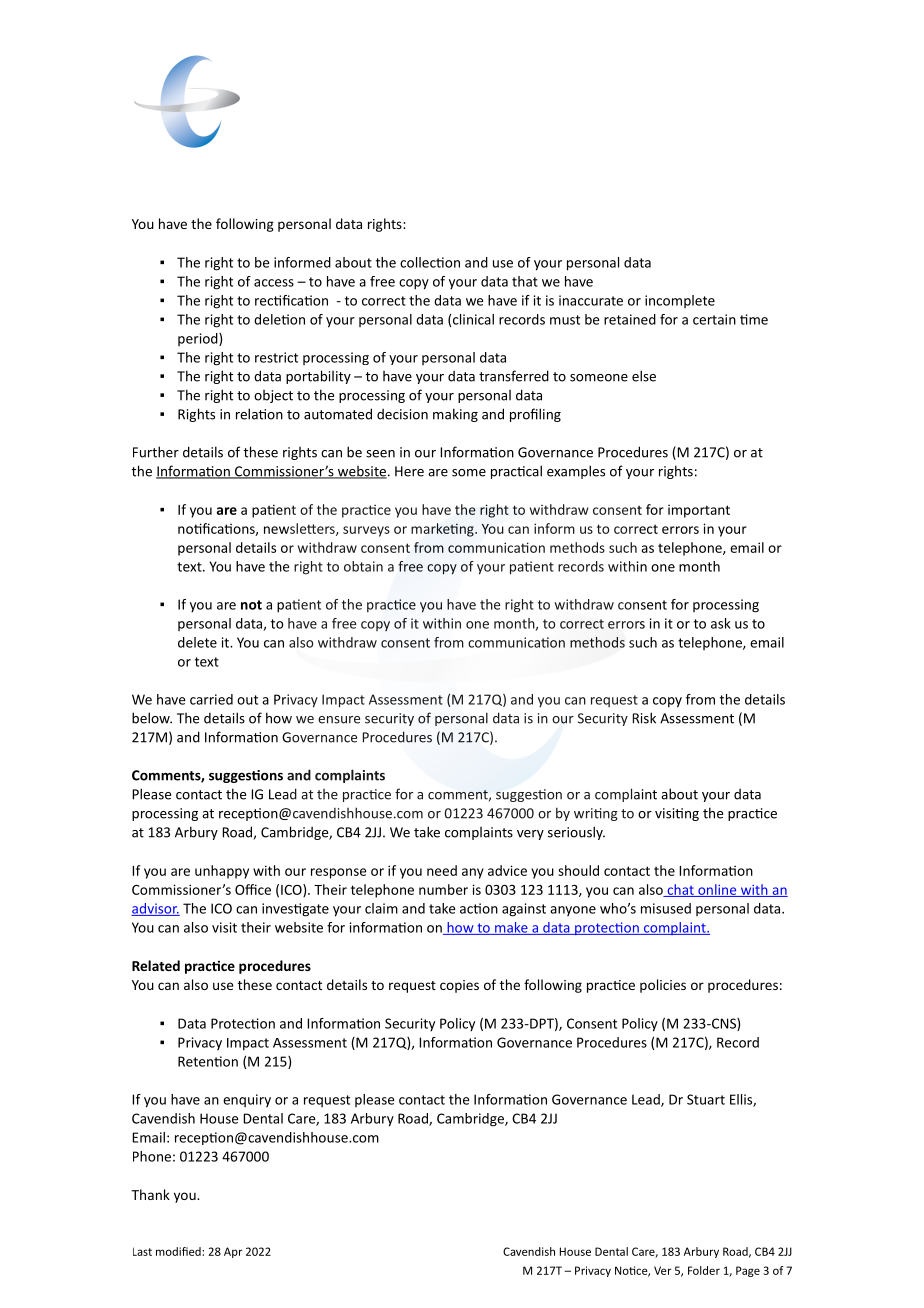 The height and width of the page is (1308, 924). What do you see at coordinates (442, 870) in the page?
I see `need` at bounding box center [442, 870].
